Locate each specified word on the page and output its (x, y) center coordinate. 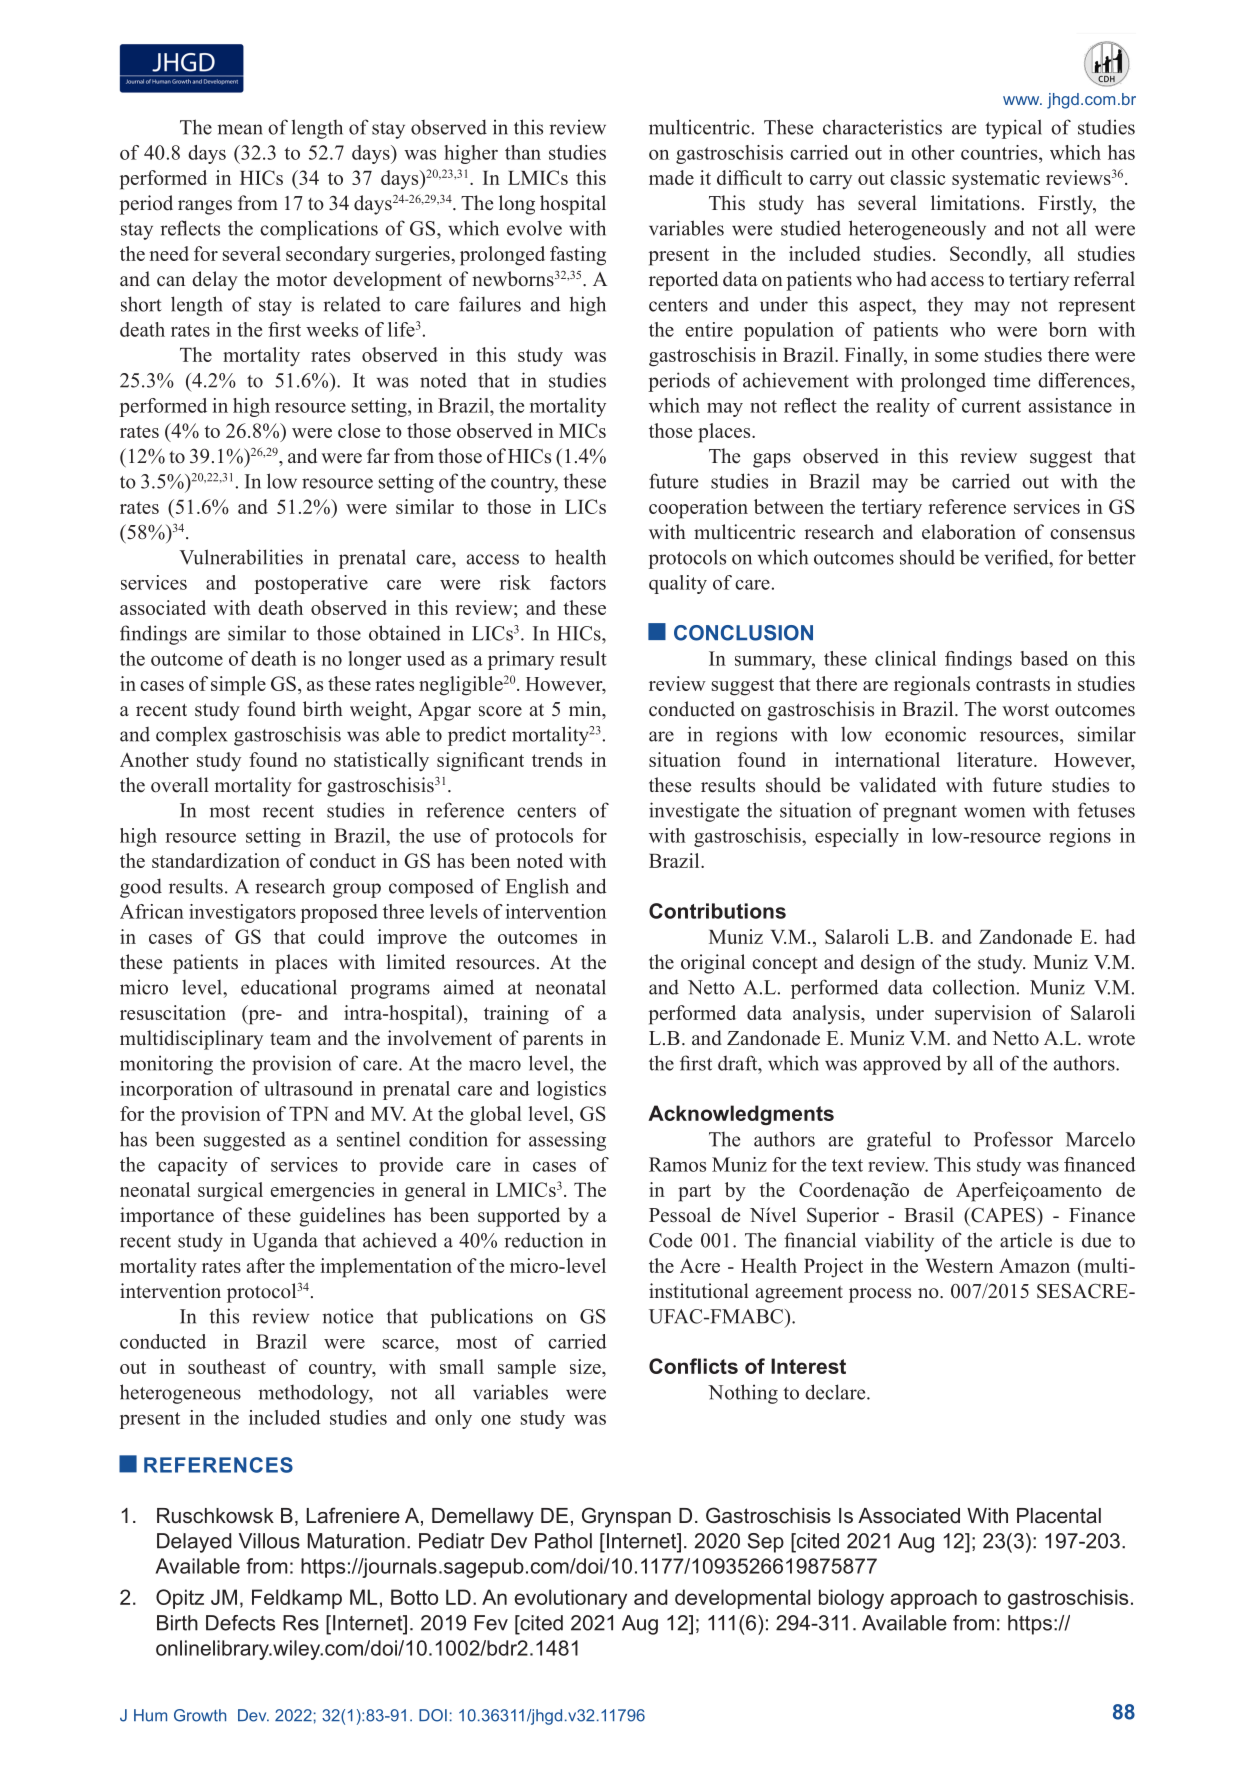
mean (240, 129)
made (671, 177)
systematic (996, 180)
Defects (240, 1623)
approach (934, 1599)
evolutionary (571, 1599)
